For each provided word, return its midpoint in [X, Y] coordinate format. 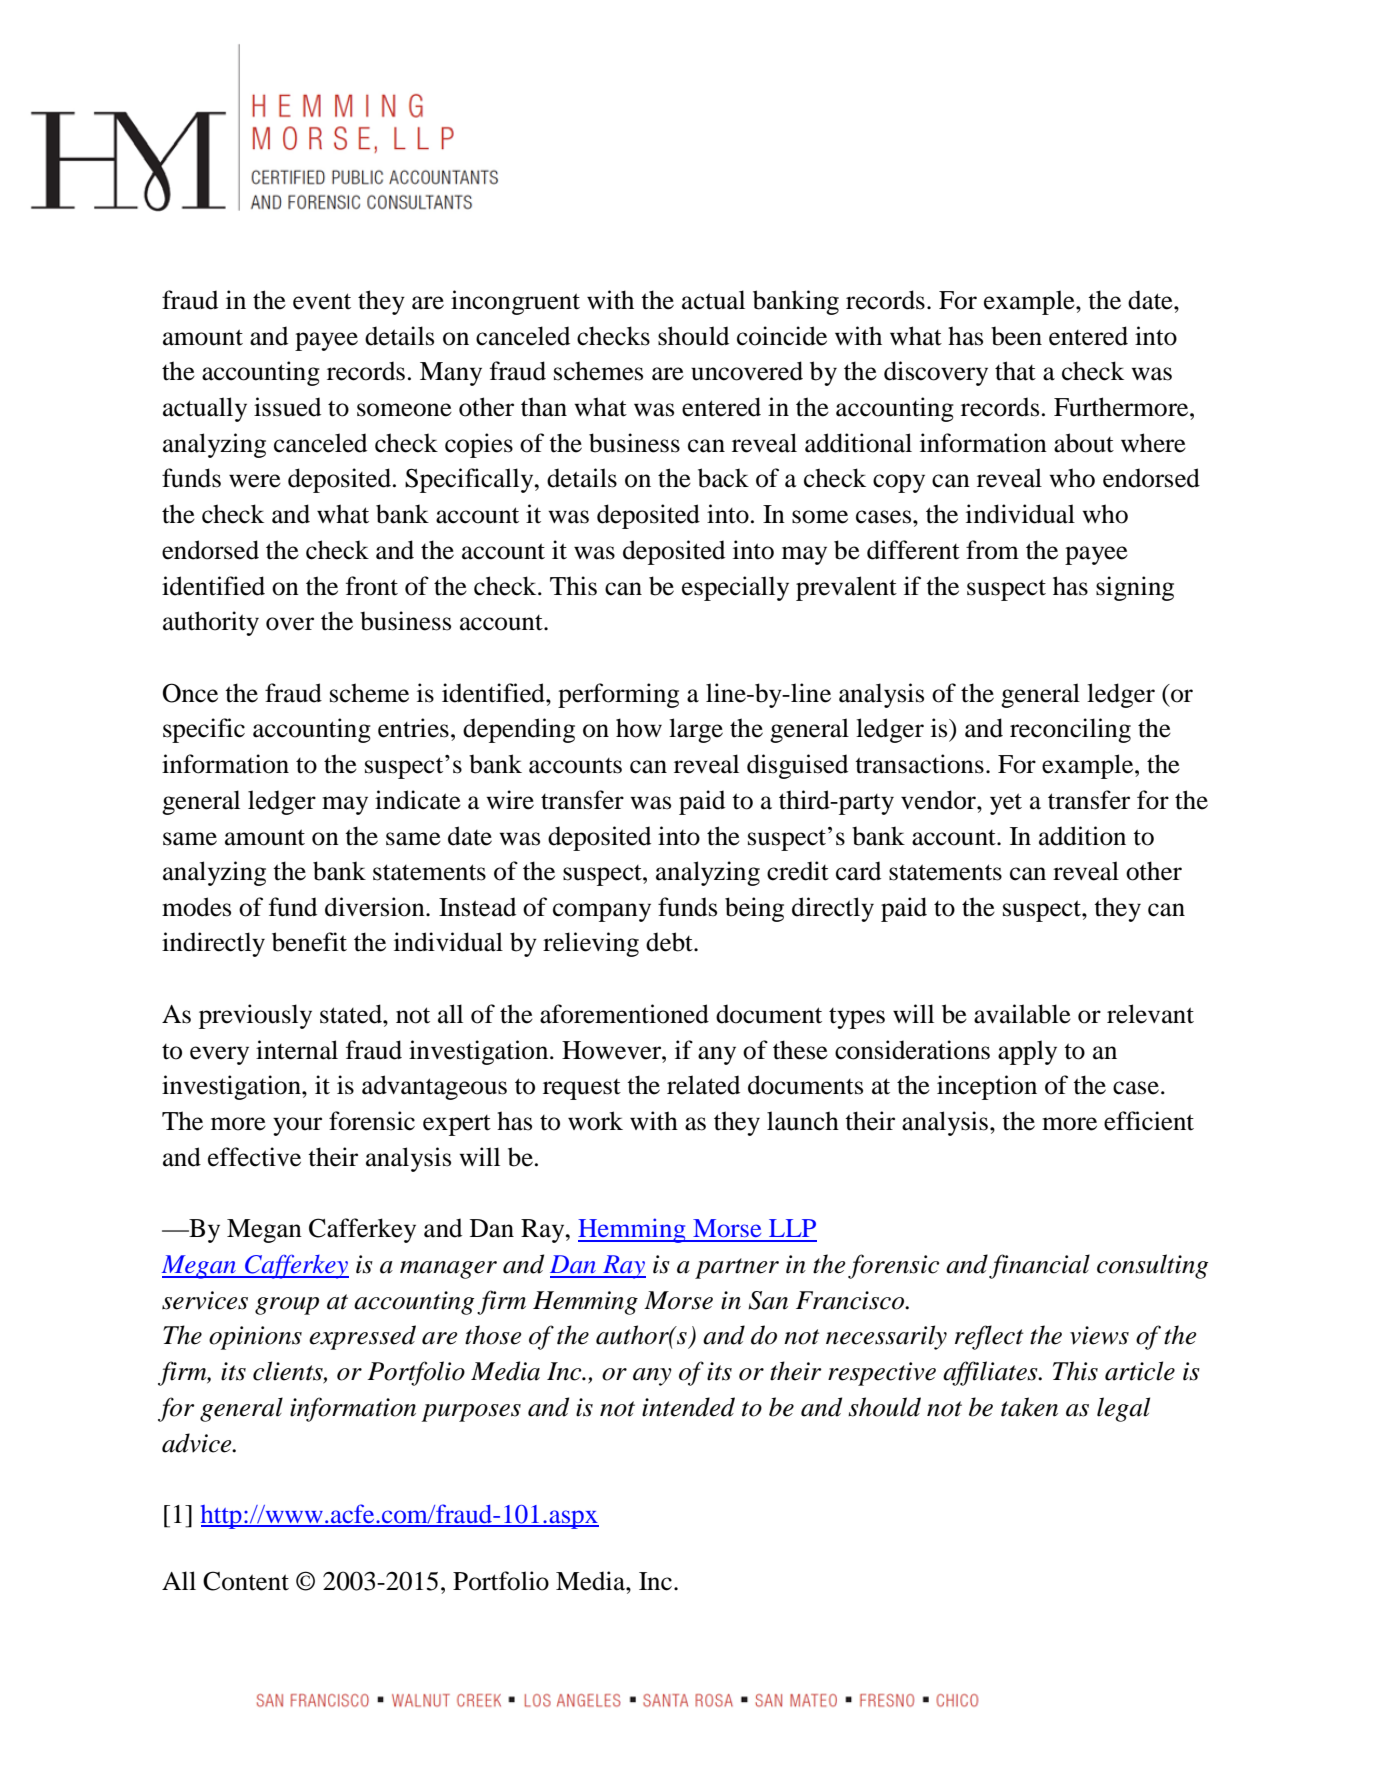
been [1016, 336]
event [322, 301]
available [1022, 1014]
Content [246, 1581]
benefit [309, 942]
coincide [782, 336]
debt [670, 942]
